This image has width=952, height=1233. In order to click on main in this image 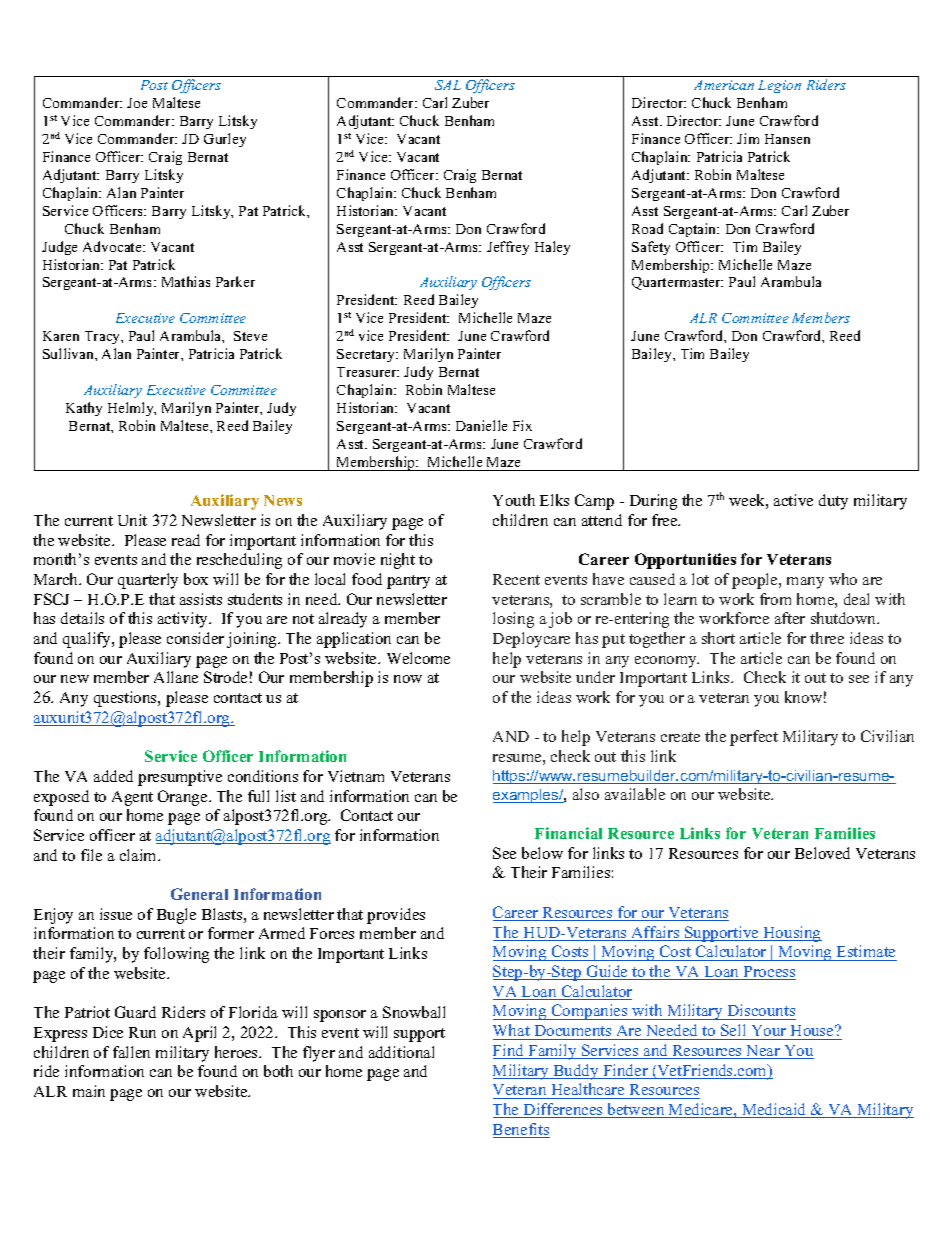, I will do `click(89, 1091)`.
